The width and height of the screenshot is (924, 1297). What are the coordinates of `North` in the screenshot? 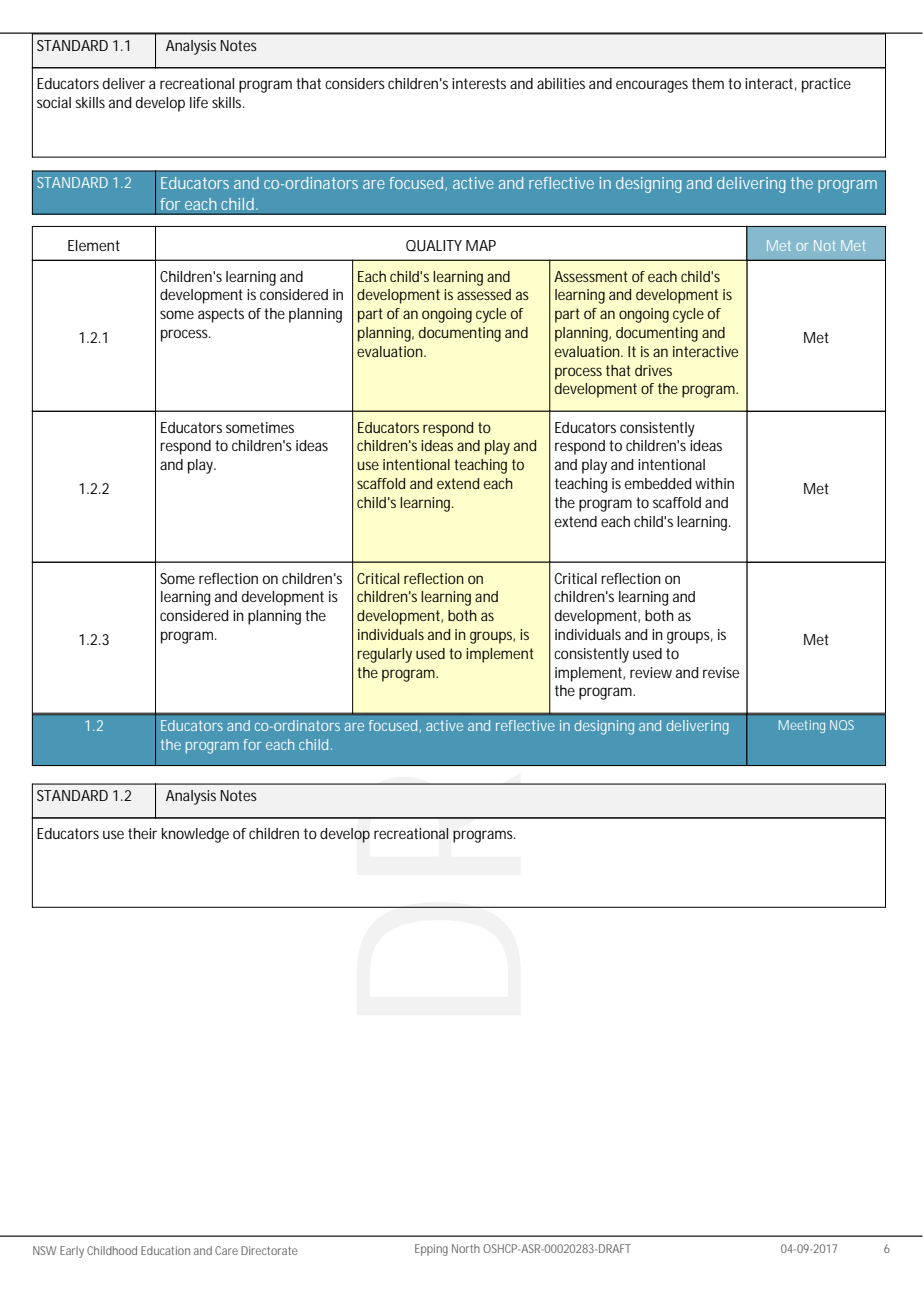 It's located at (466, 1248).
